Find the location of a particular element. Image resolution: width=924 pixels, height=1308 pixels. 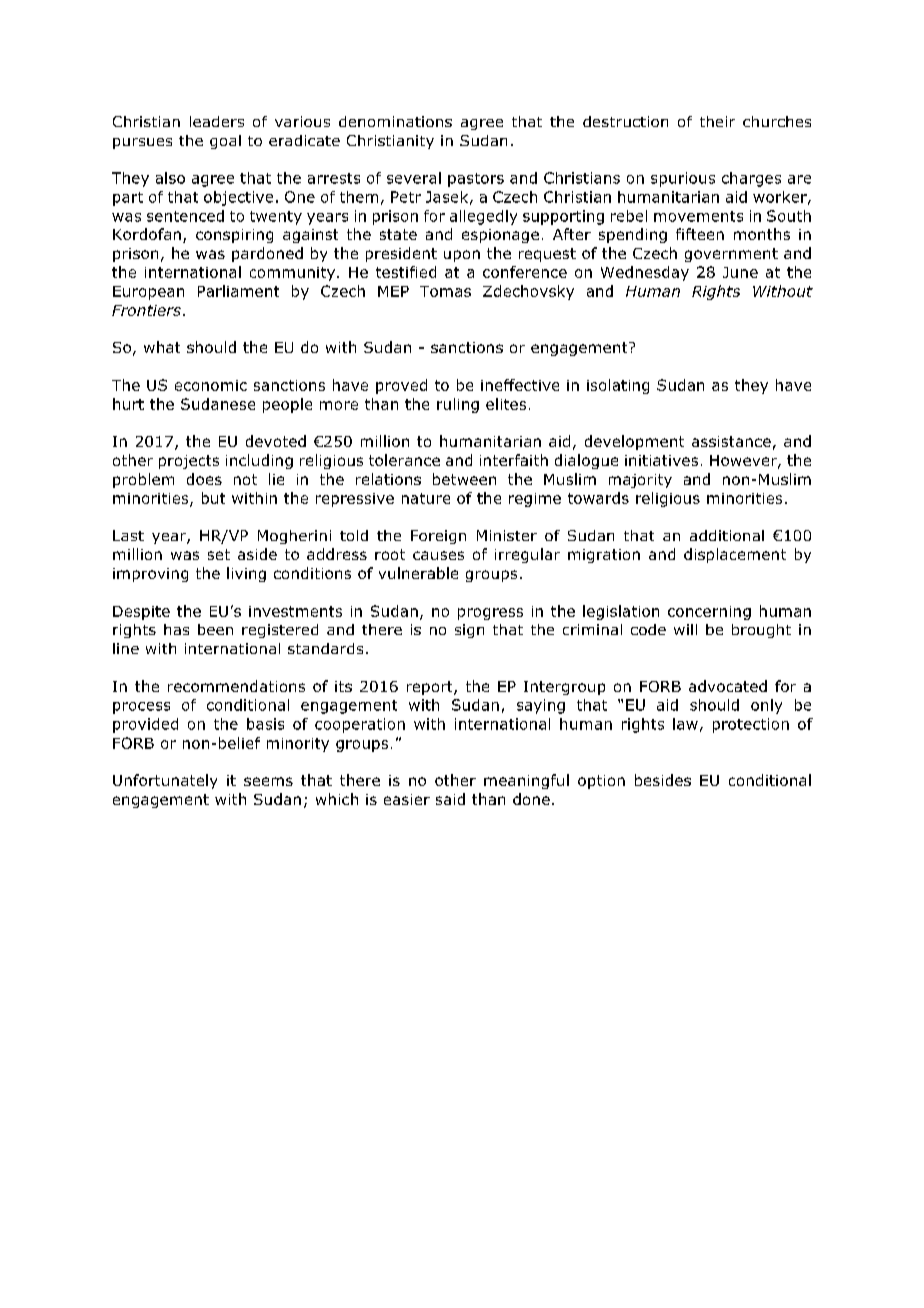

said is located at coordinates (450, 799).
